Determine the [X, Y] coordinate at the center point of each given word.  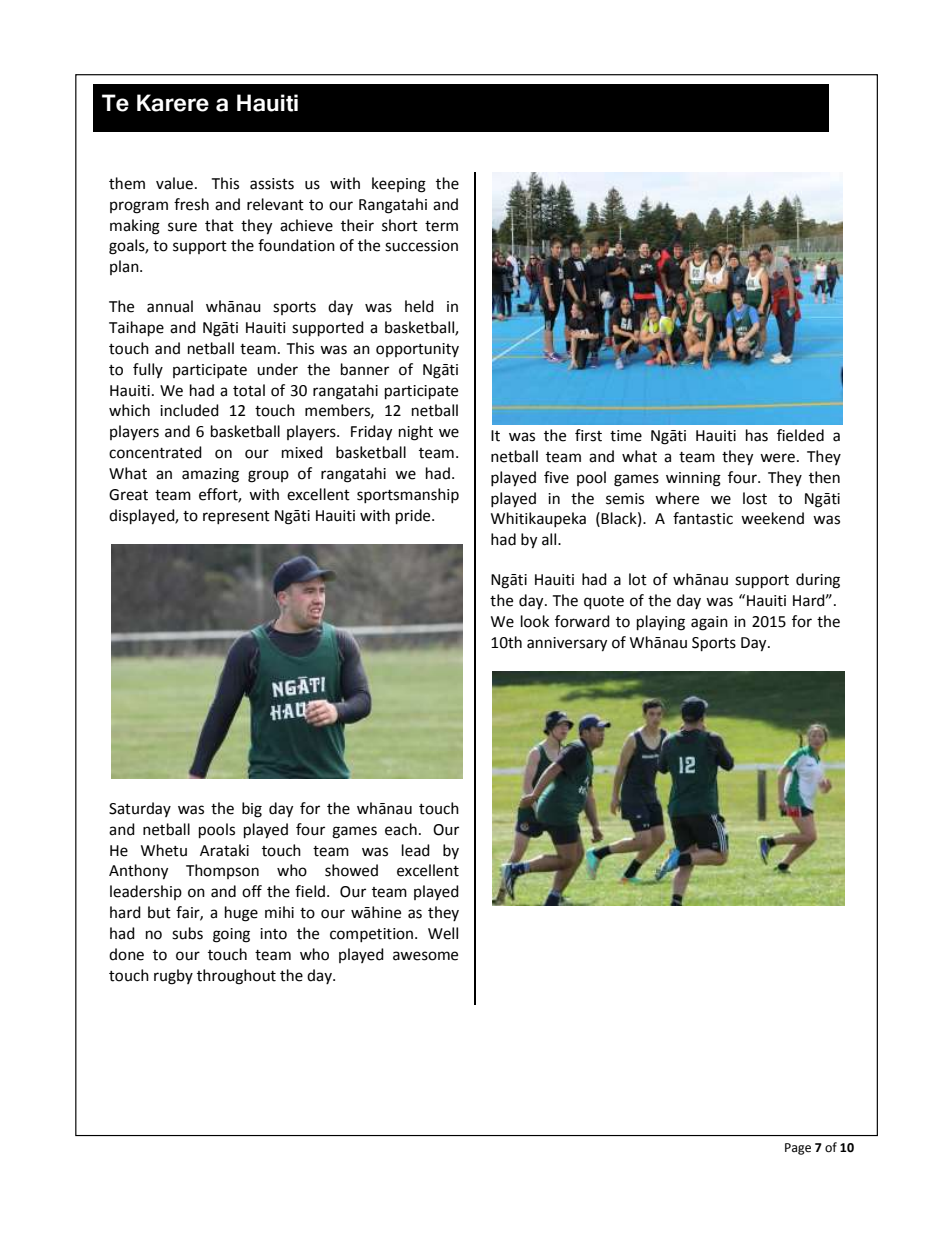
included [189, 410]
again [709, 623]
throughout [236, 977]
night [416, 433]
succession [421, 246]
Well [443, 933]
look [535, 621]
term [441, 226]
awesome [425, 956]
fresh [191, 204]
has [757, 435]
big [252, 810]
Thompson [222, 871]
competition [373, 935]
